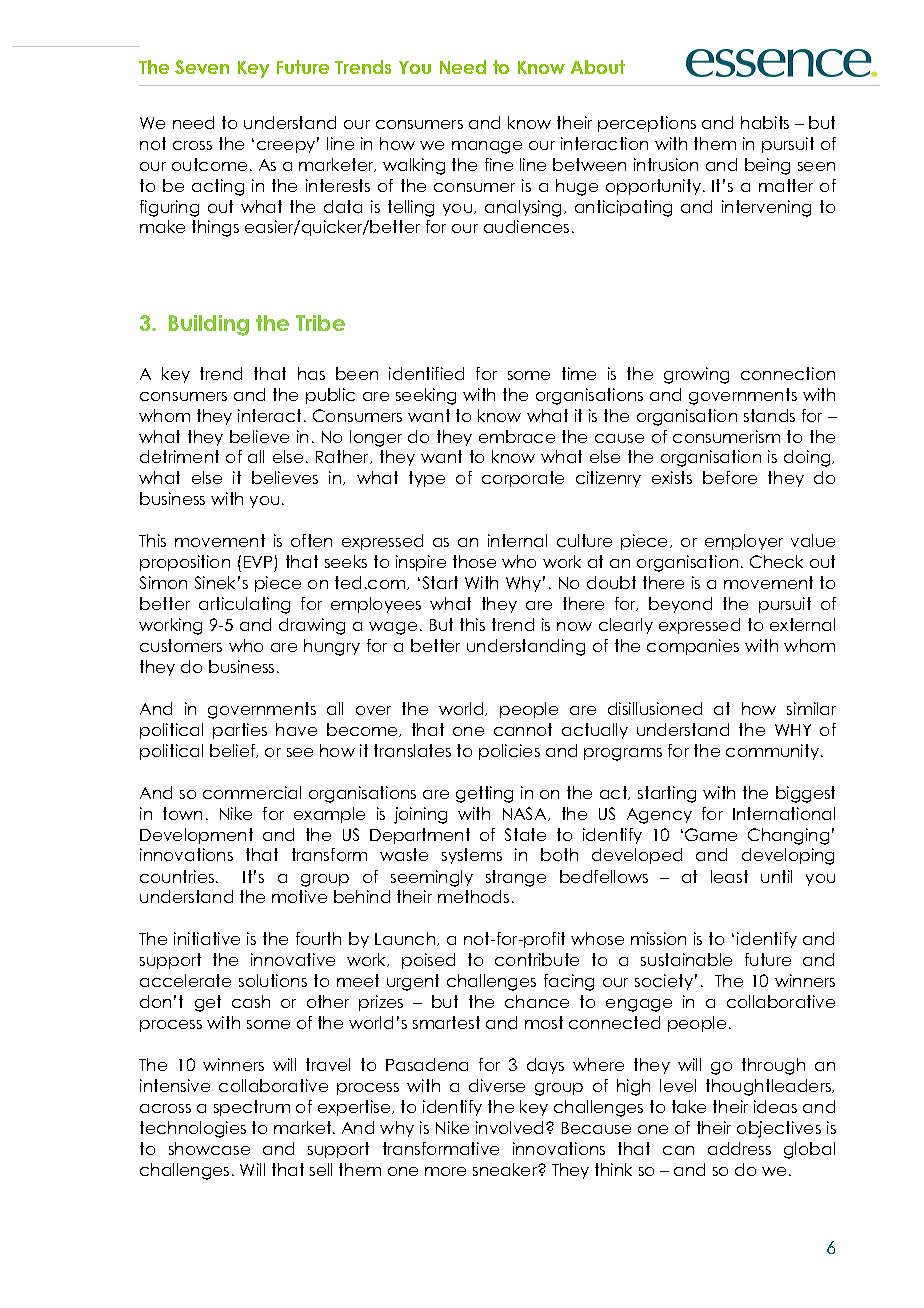 This screenshot has height=1308, width=924. I want to click on habits, so click(765, 122).
